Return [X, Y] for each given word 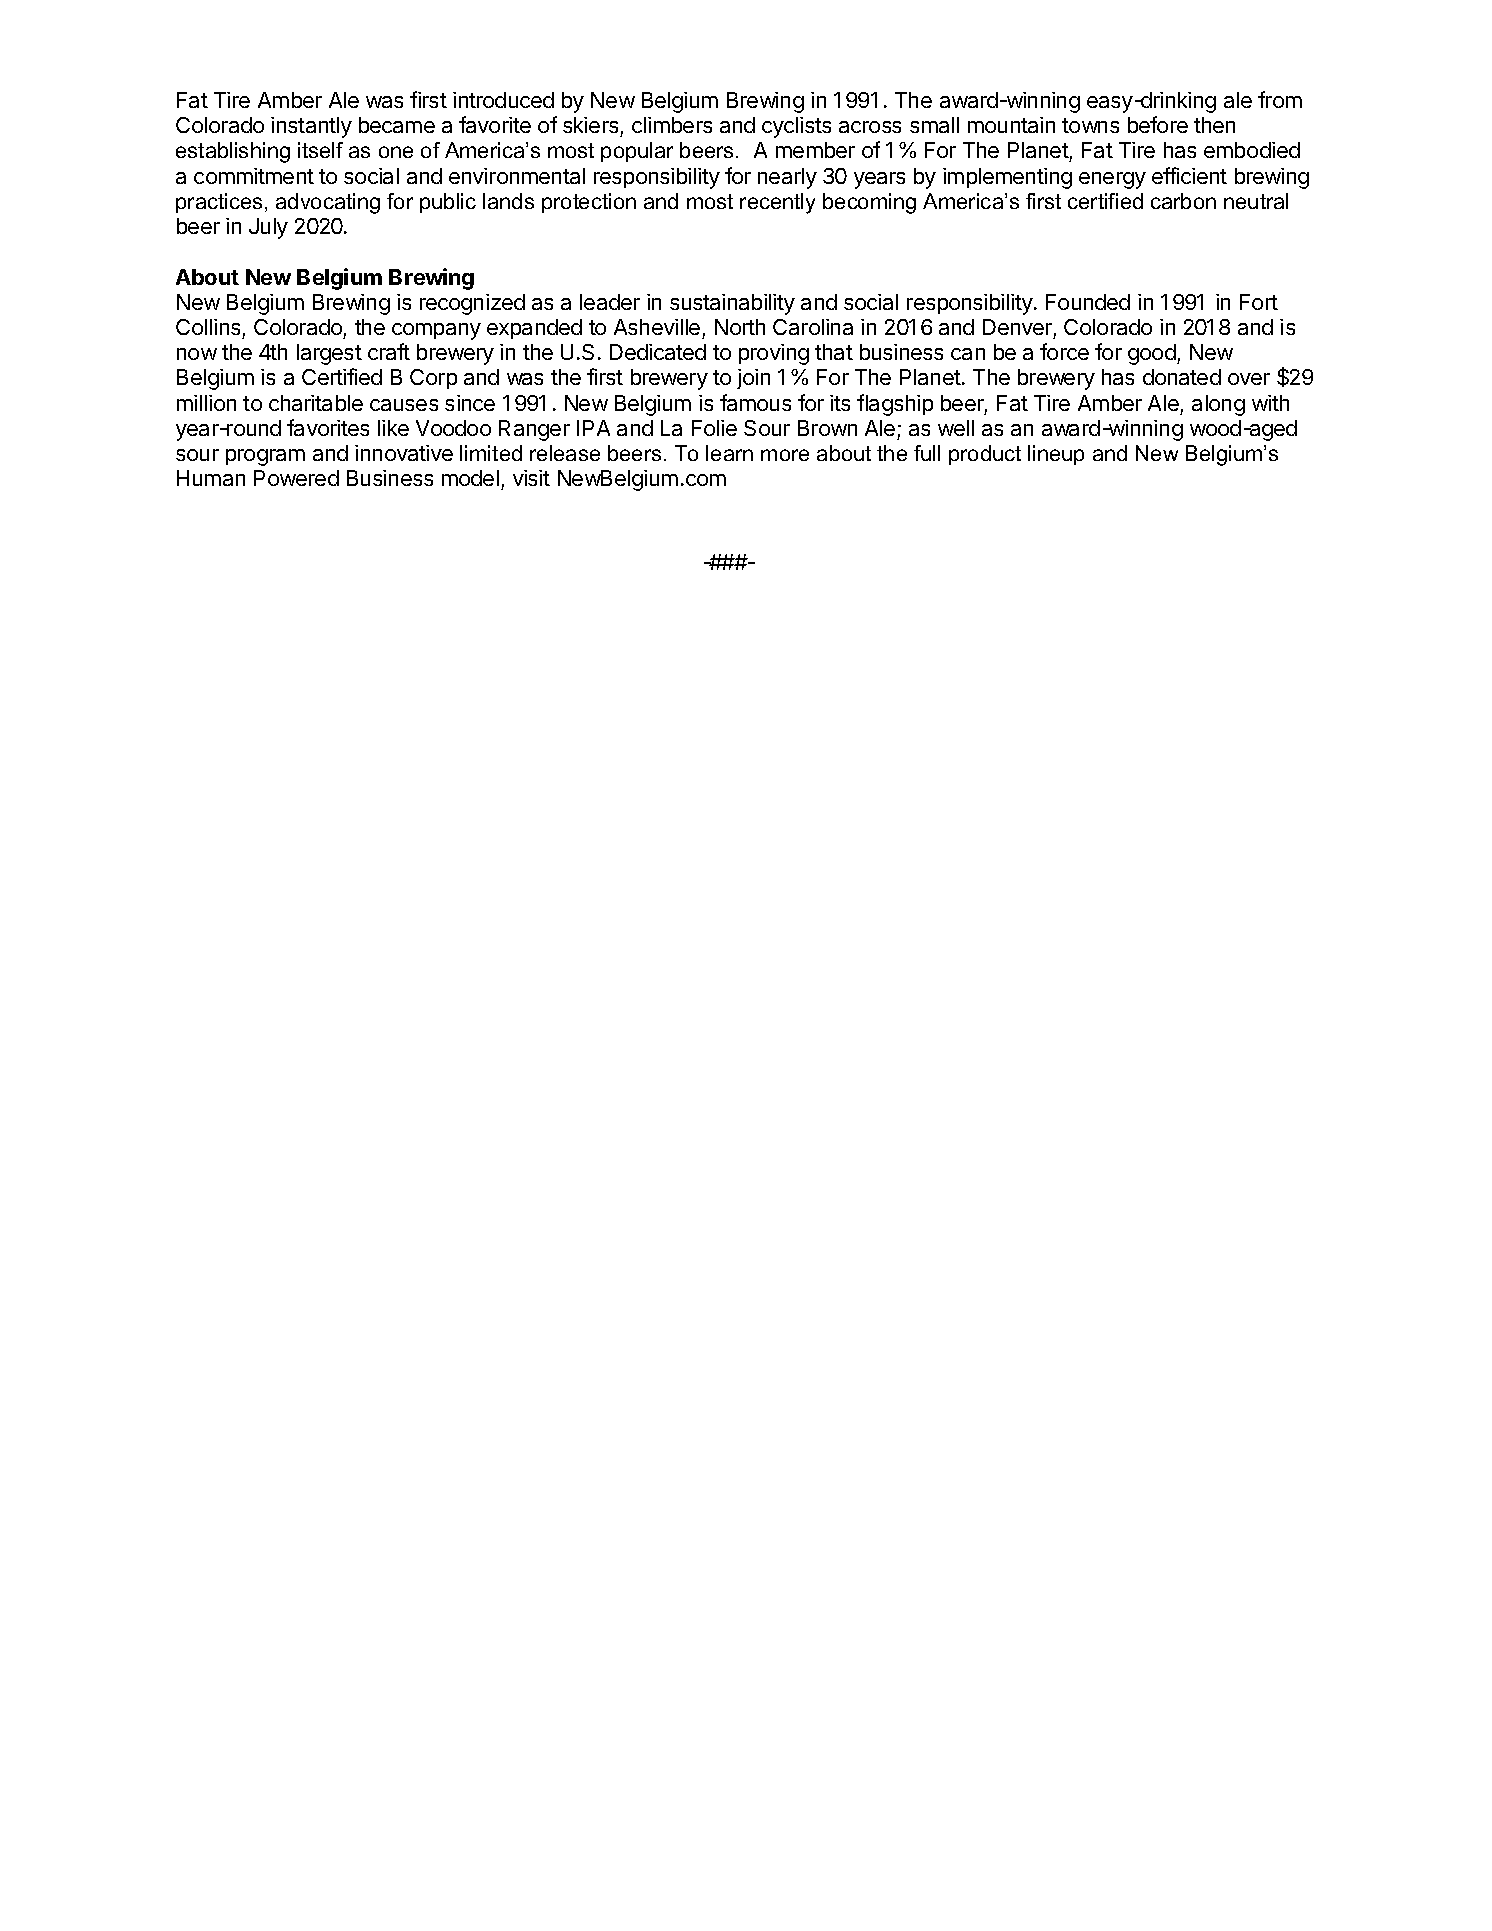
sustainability [732, 304]
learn [729, 453]
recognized [472, 304]
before [1158, 124]
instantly [311, 127]
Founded [1088, 302]
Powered [296, 478]
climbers [672, 125]
